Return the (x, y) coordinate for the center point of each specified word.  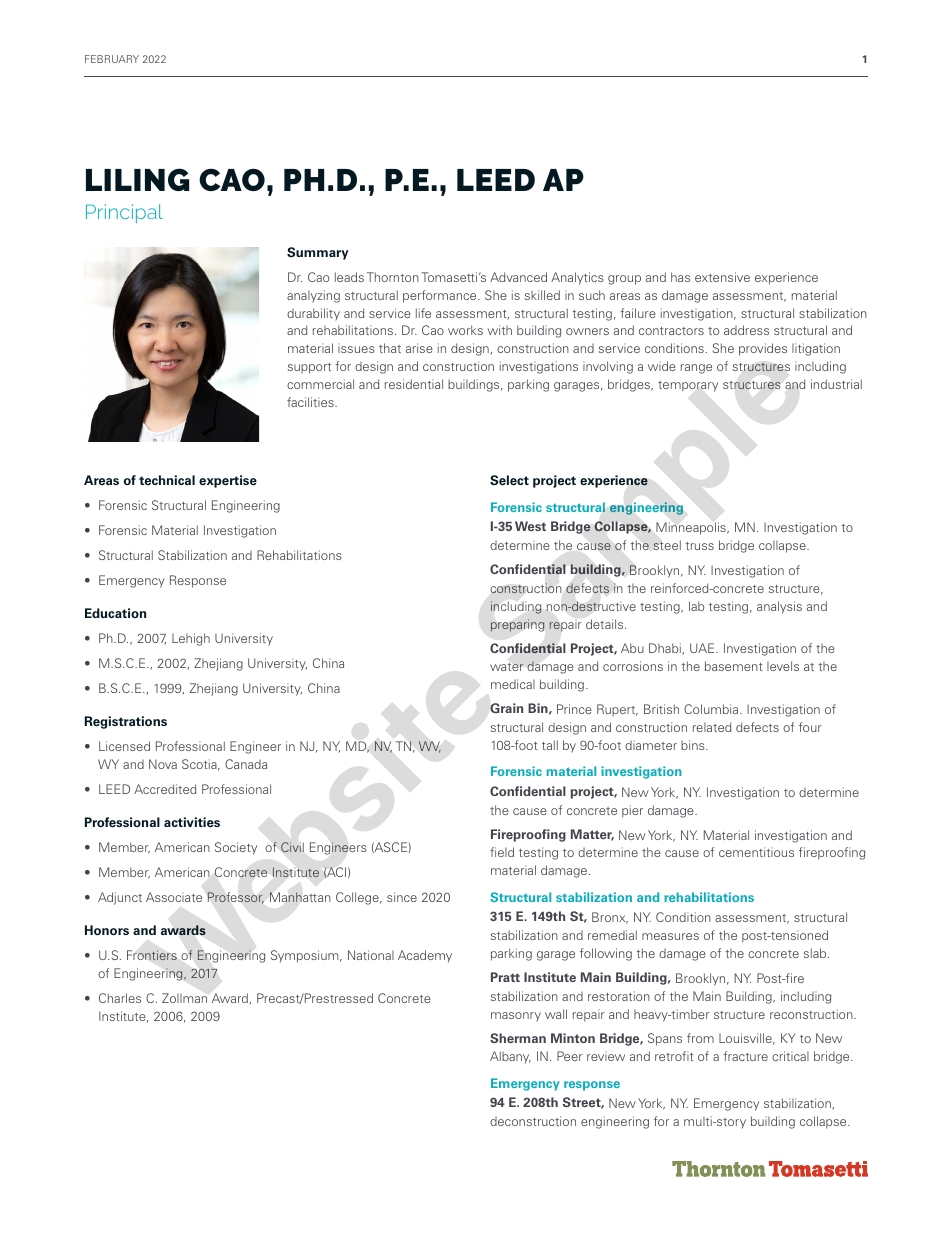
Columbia (712, 709)
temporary (688, 386)
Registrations (126, 722)
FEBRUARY (112, 59)
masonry (516, 1017)
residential (414, 384)
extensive (722, 277)
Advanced (518, 277)
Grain (506, 708)
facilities (311, 402)
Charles (120, 998)
